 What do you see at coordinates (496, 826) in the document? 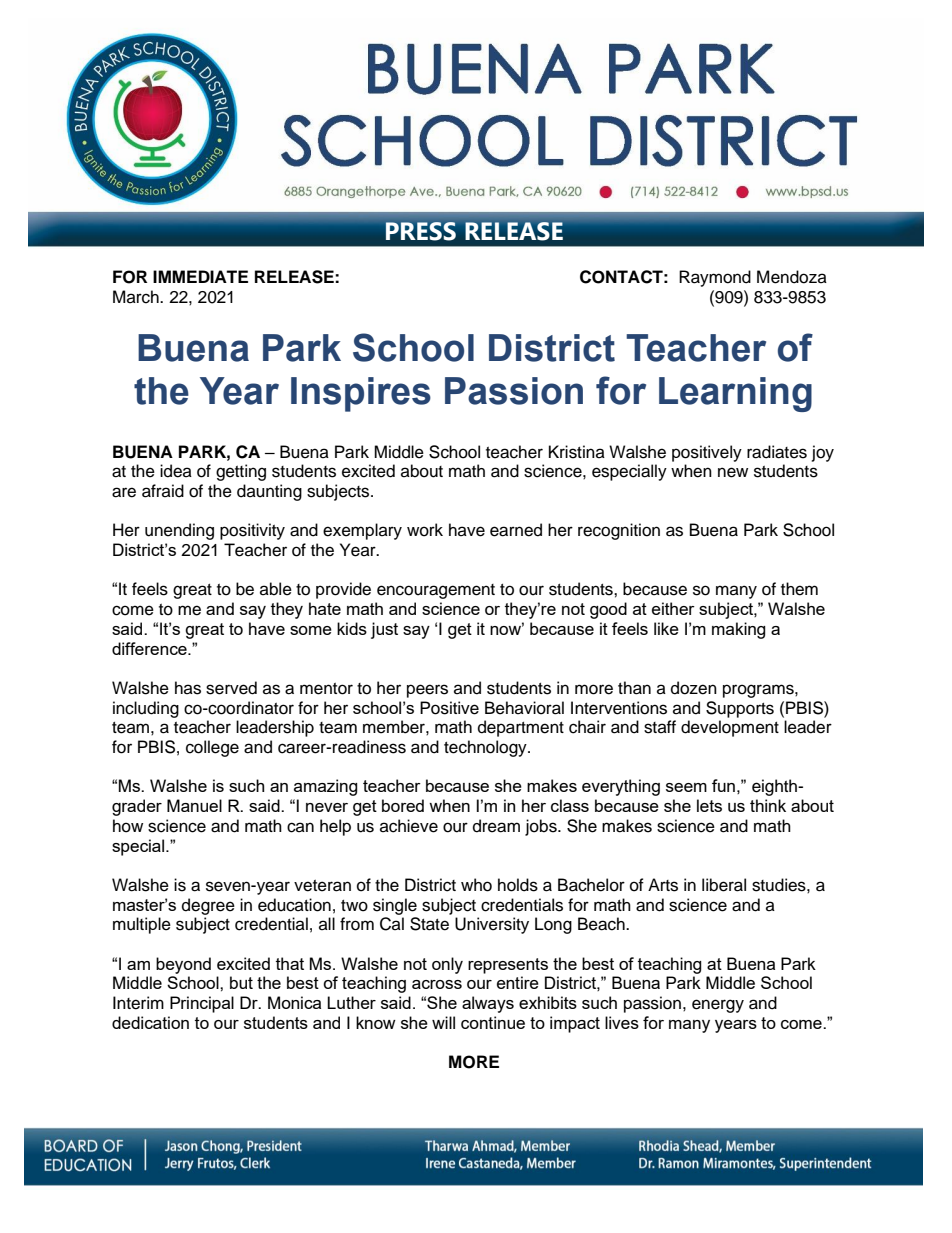
I see `dream` at bounding box center [496, 826].
